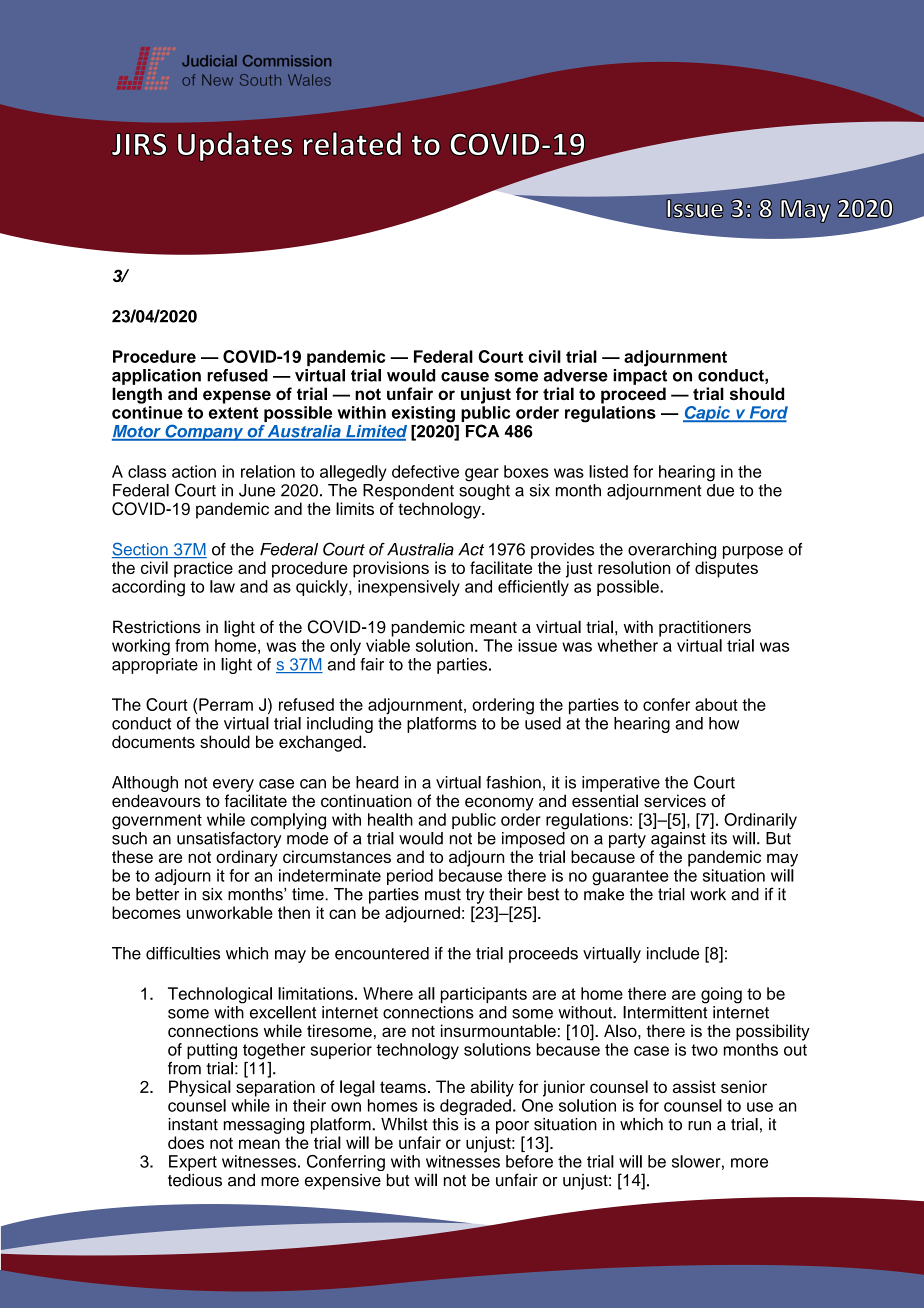  What do you see at coordinates (482, 431) in the screenshot?
I see `FCA` at bounding box center [482, 431].
